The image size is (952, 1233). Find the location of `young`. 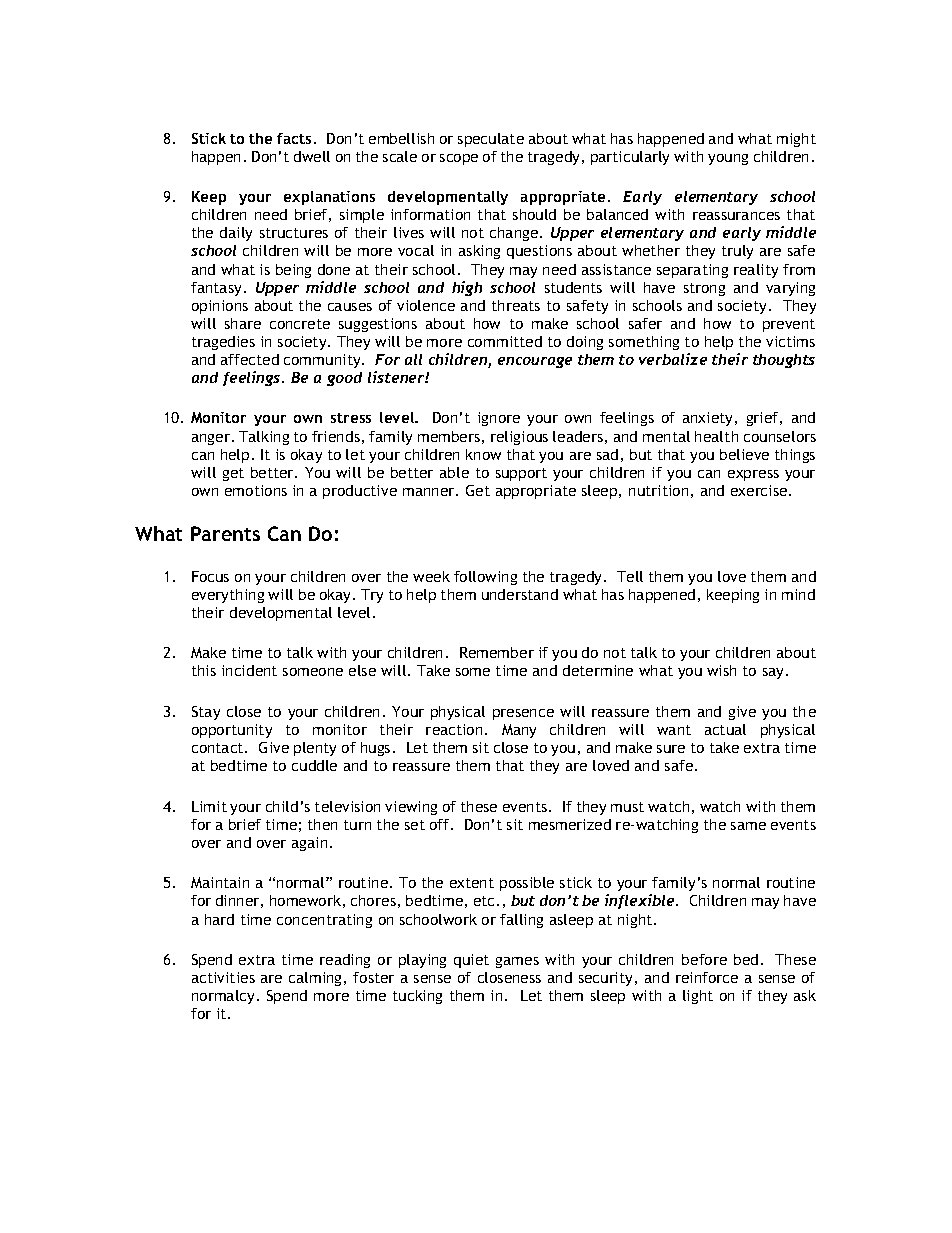

young is located at coordinates (728, 159).
